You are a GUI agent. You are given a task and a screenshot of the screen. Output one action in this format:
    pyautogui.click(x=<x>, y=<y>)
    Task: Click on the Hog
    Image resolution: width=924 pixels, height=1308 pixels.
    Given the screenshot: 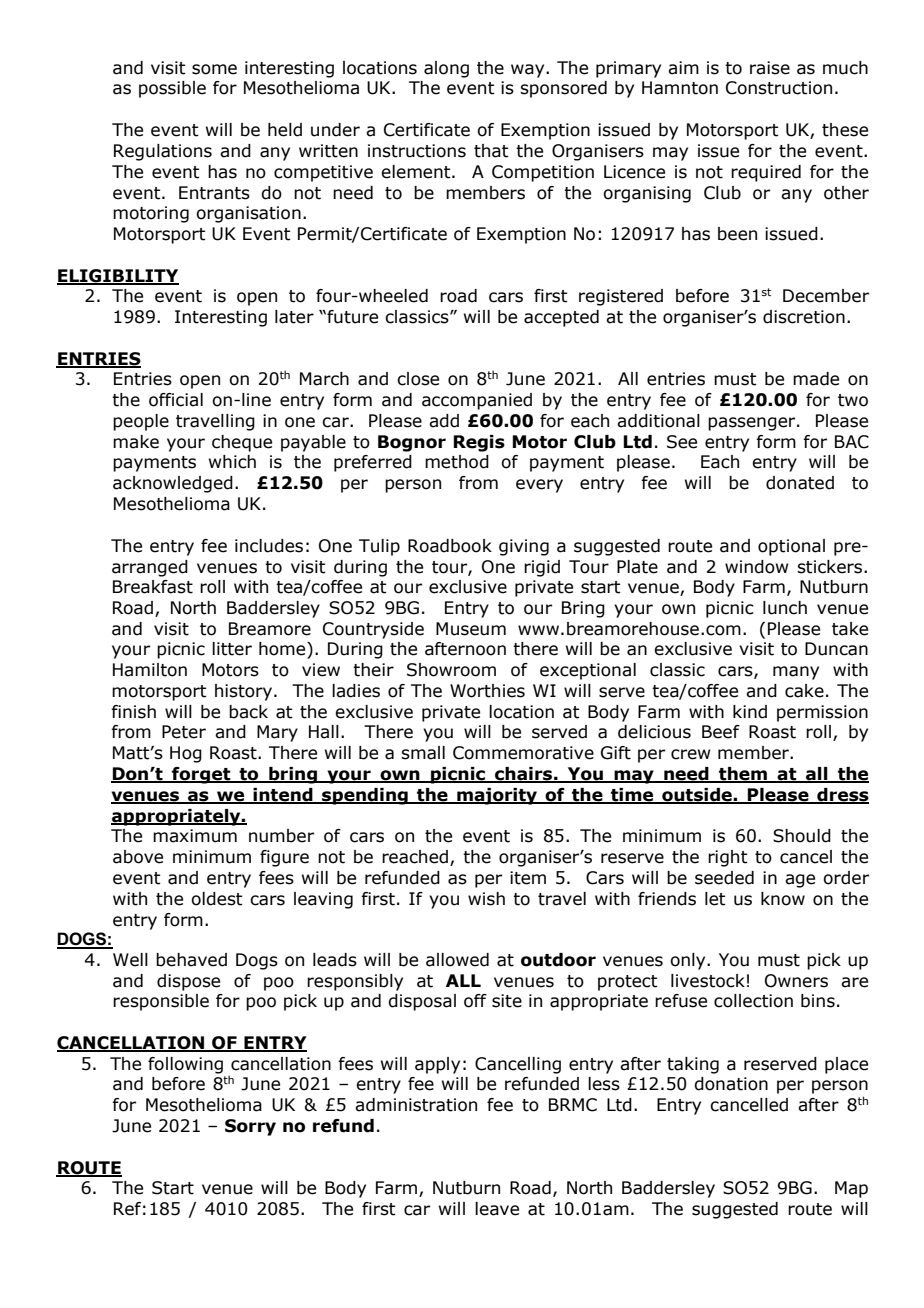 What is the action you would take?
    pyautogui.click(x=186, y=754)
